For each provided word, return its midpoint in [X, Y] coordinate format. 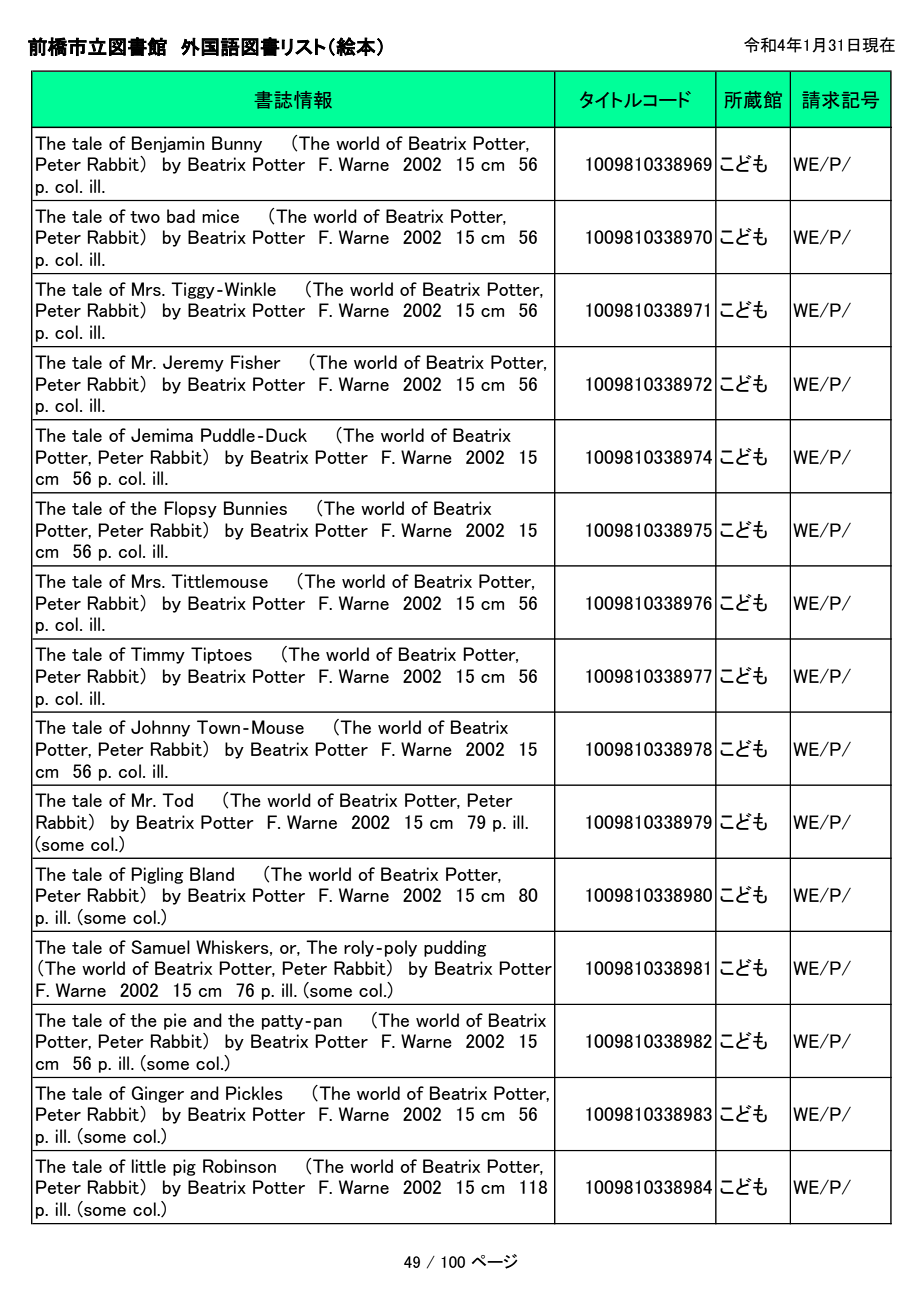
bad [181, 216]
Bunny [237, 144]
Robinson [239, 1166]
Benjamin [168, 144]
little [149, 1166]
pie [175, 1021]
